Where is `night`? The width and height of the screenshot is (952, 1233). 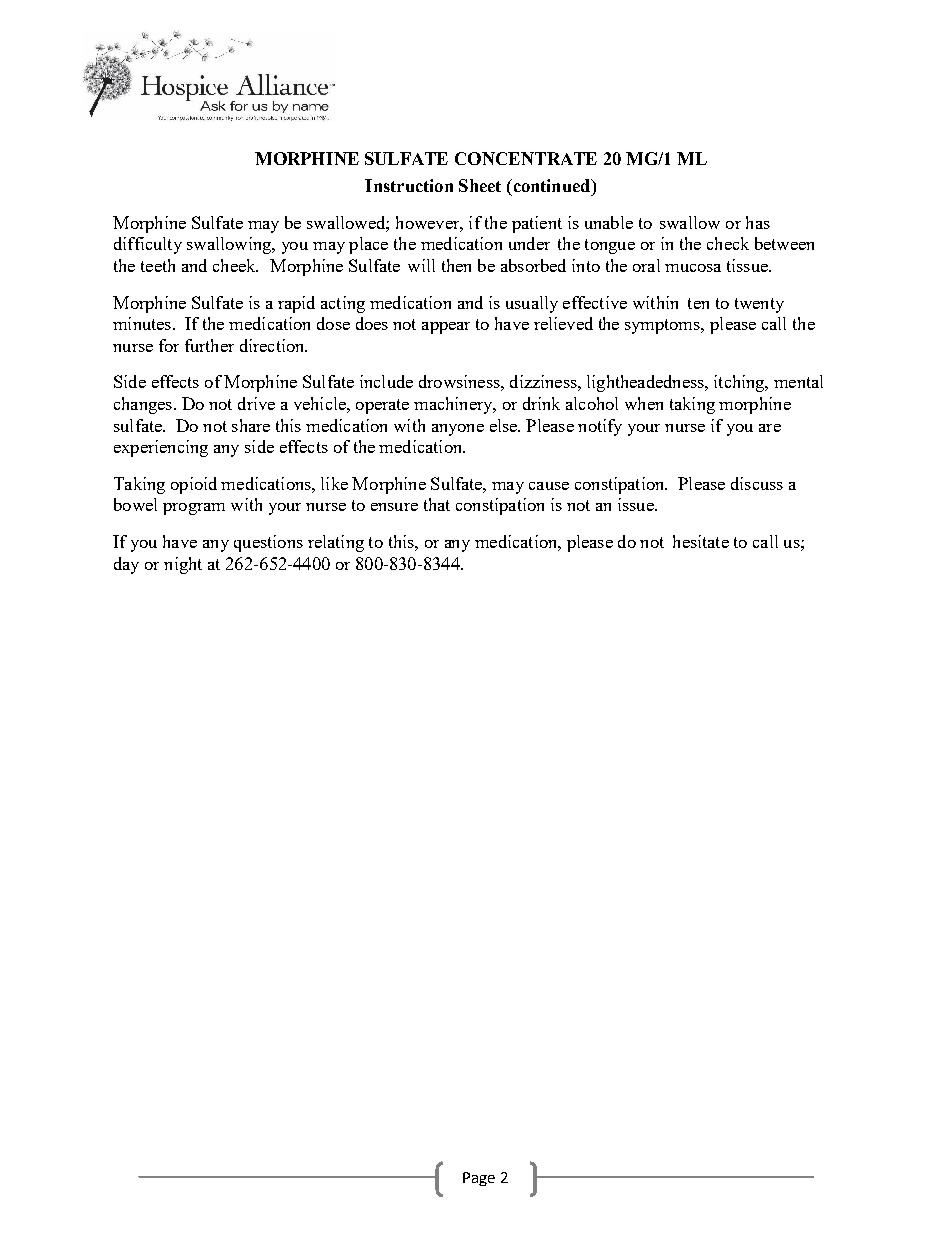
night is located at coordinates (183, 565).
